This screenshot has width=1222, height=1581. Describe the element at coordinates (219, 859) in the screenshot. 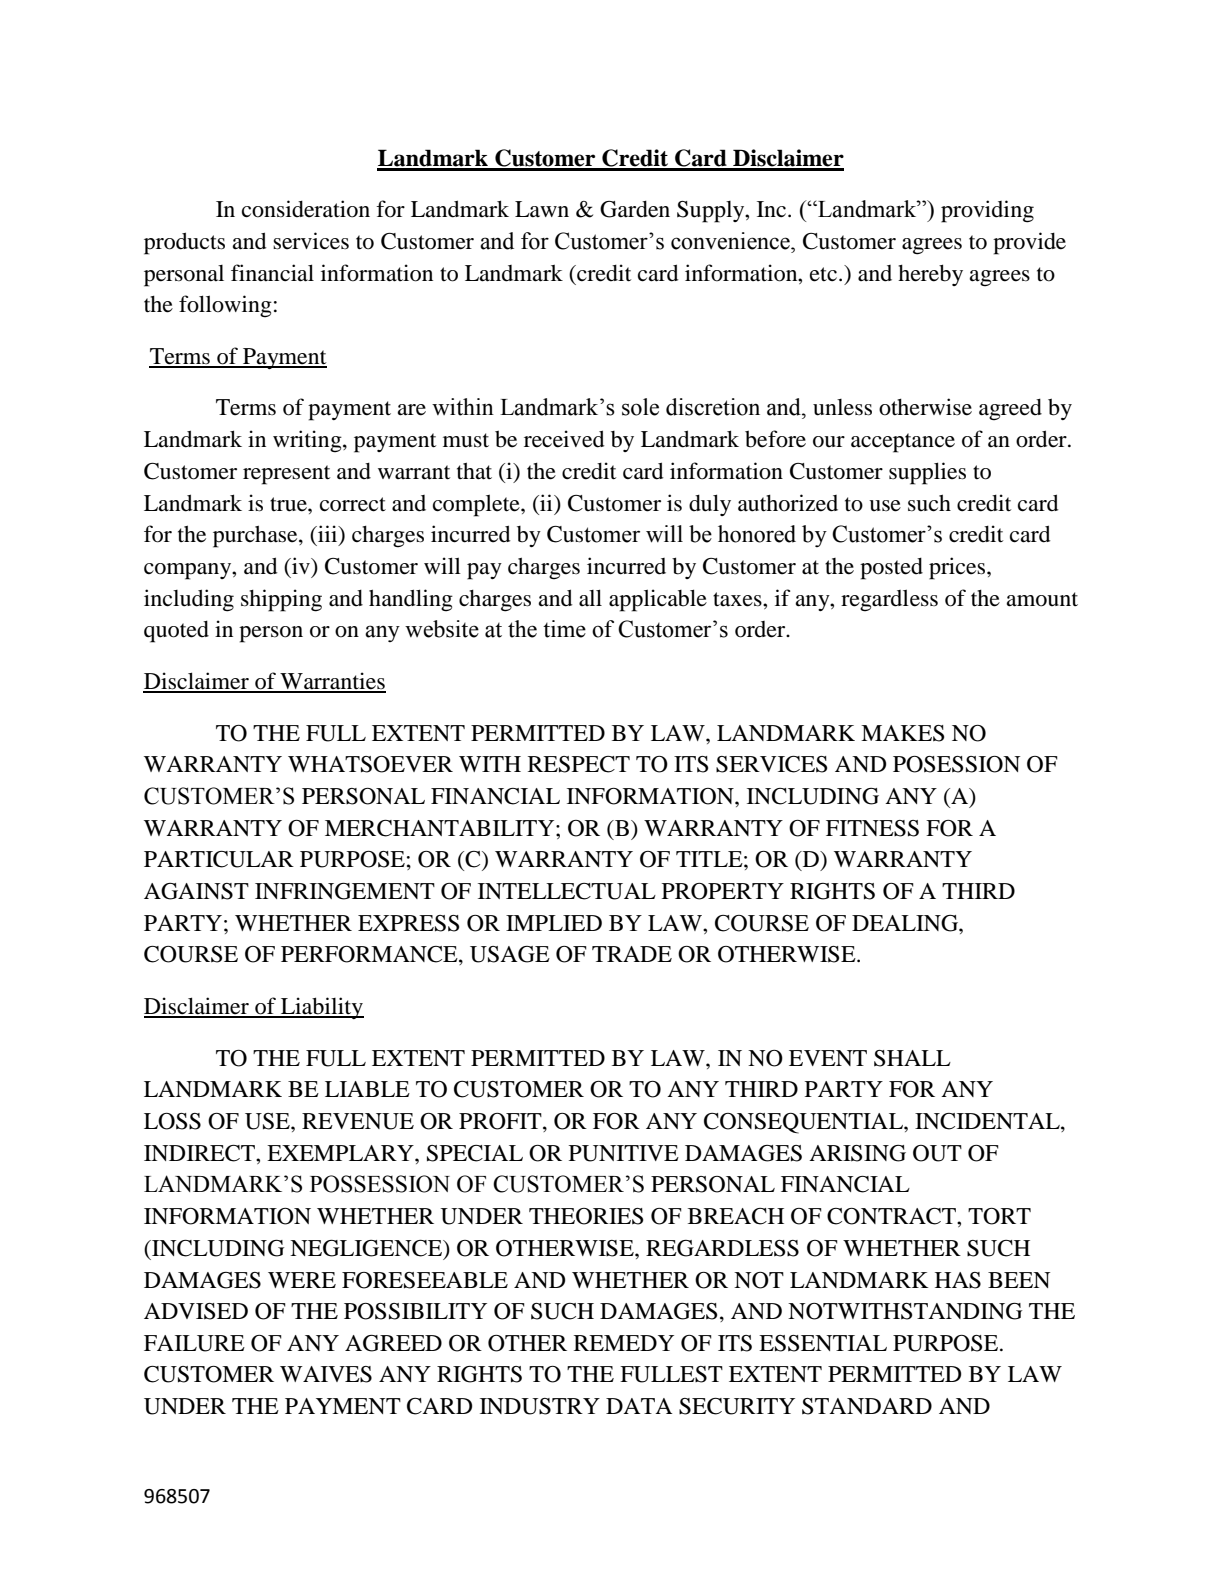

I see `PARTICULAR` at that location.
